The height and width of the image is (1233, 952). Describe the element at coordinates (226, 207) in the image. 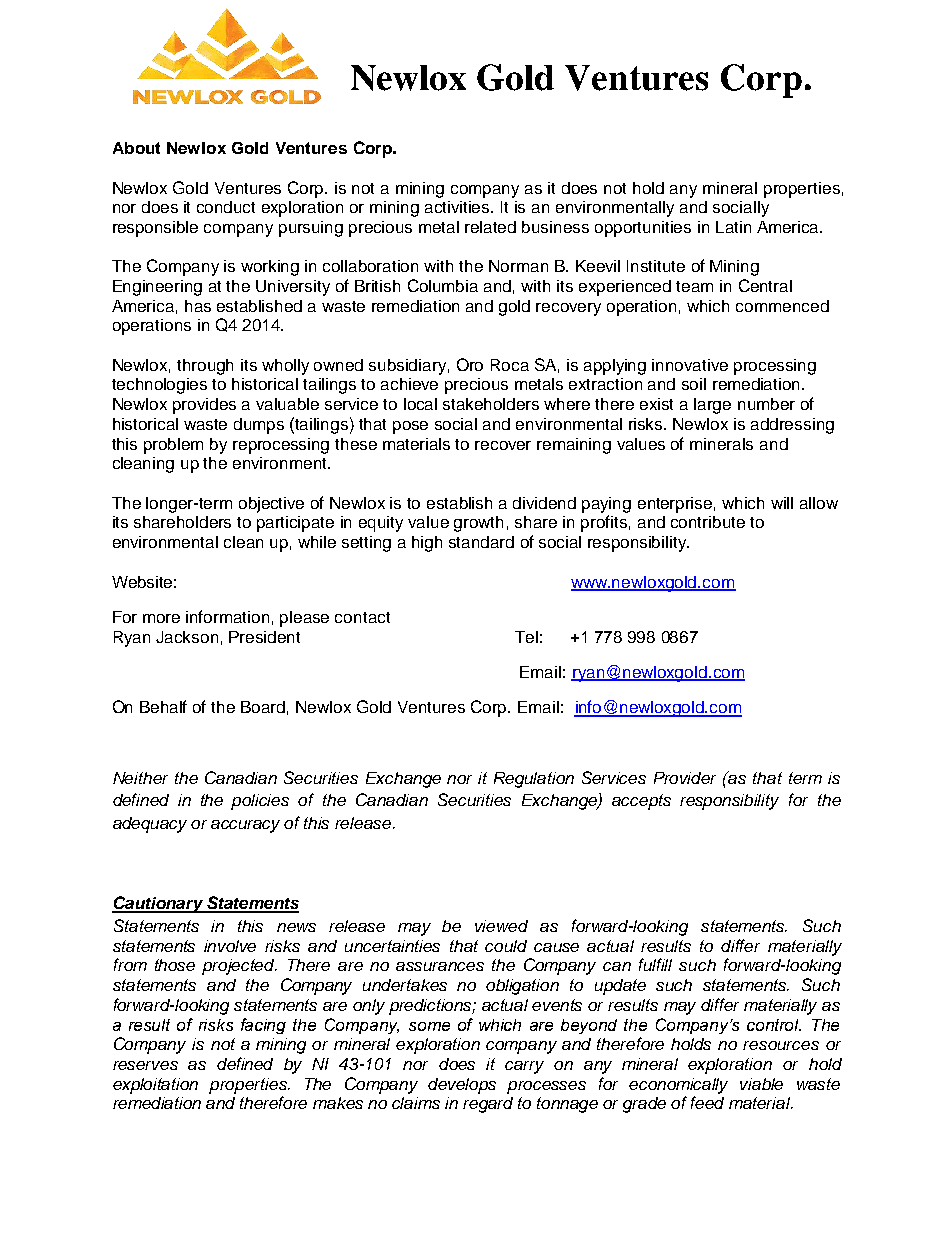

I see `conduct` at that location.
